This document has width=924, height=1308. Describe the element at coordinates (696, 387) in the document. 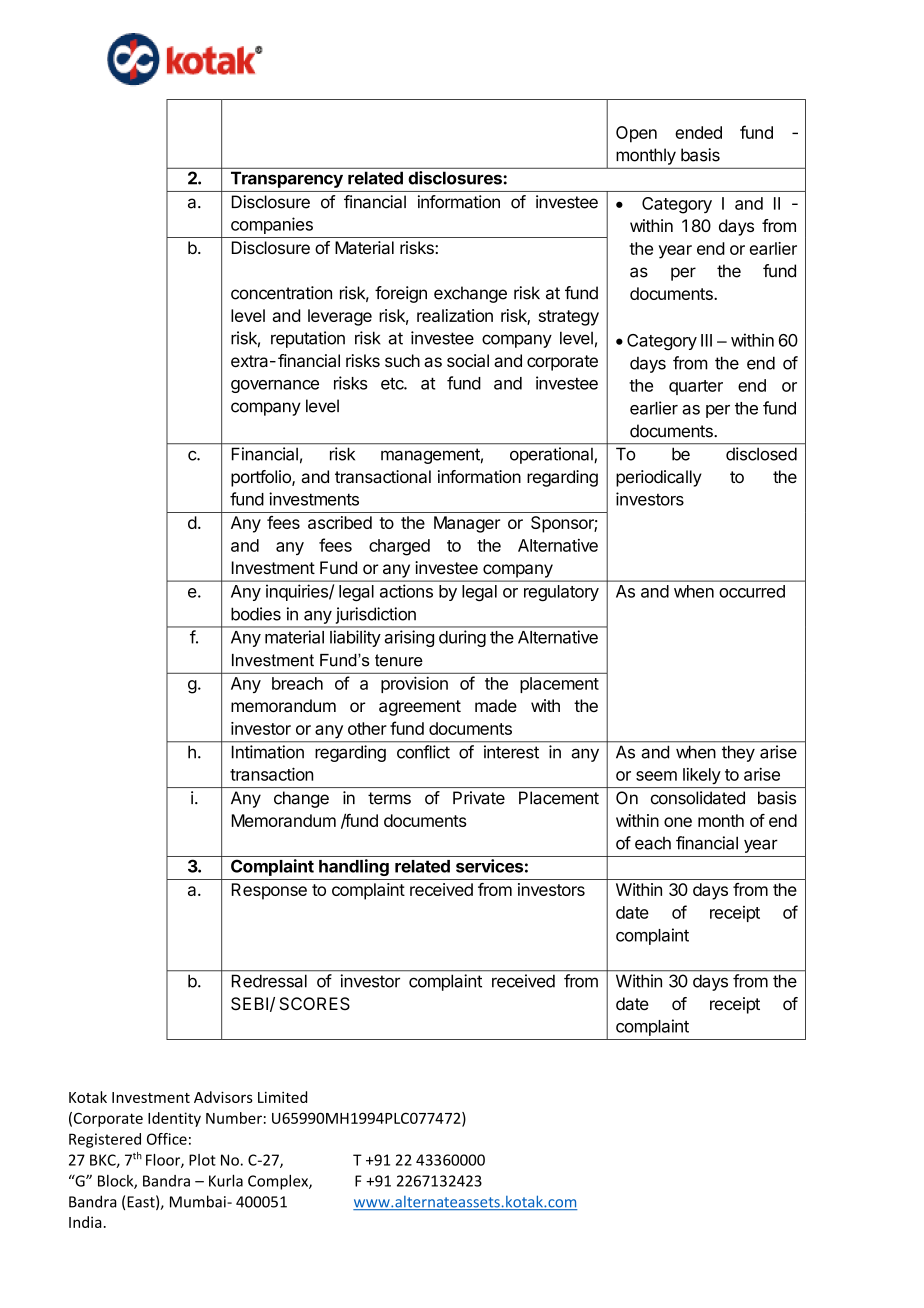

I see `quarter` at that location.
